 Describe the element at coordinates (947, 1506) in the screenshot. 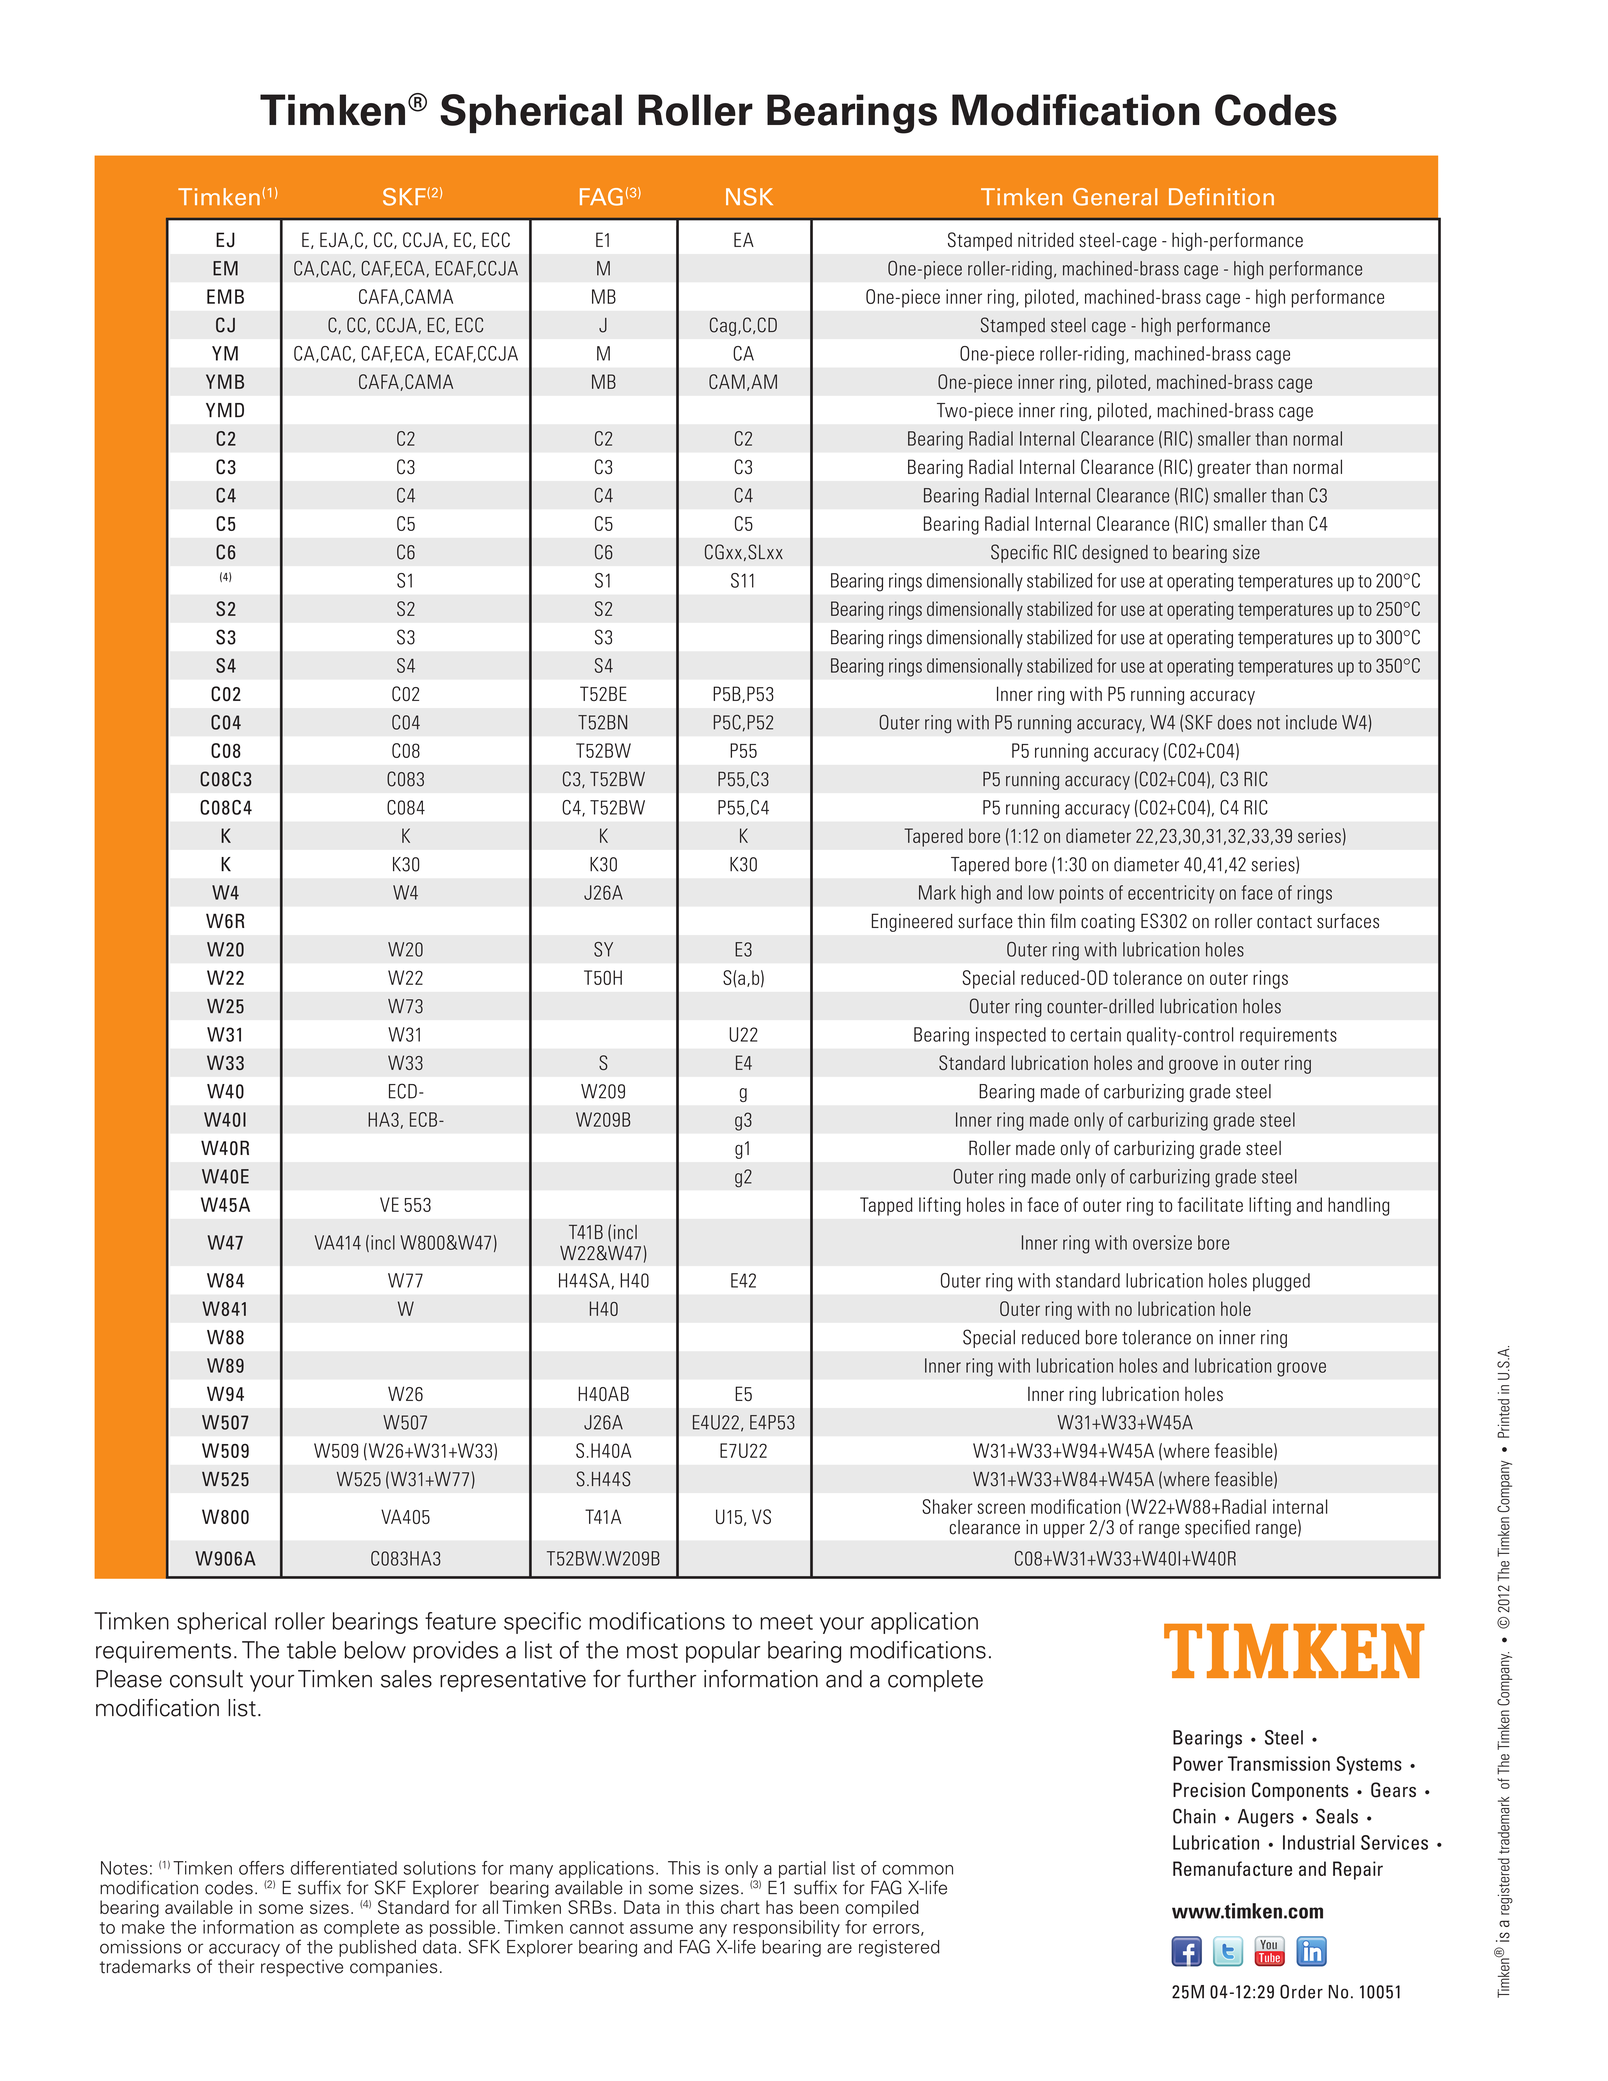

I see `Shaker` at that location.
